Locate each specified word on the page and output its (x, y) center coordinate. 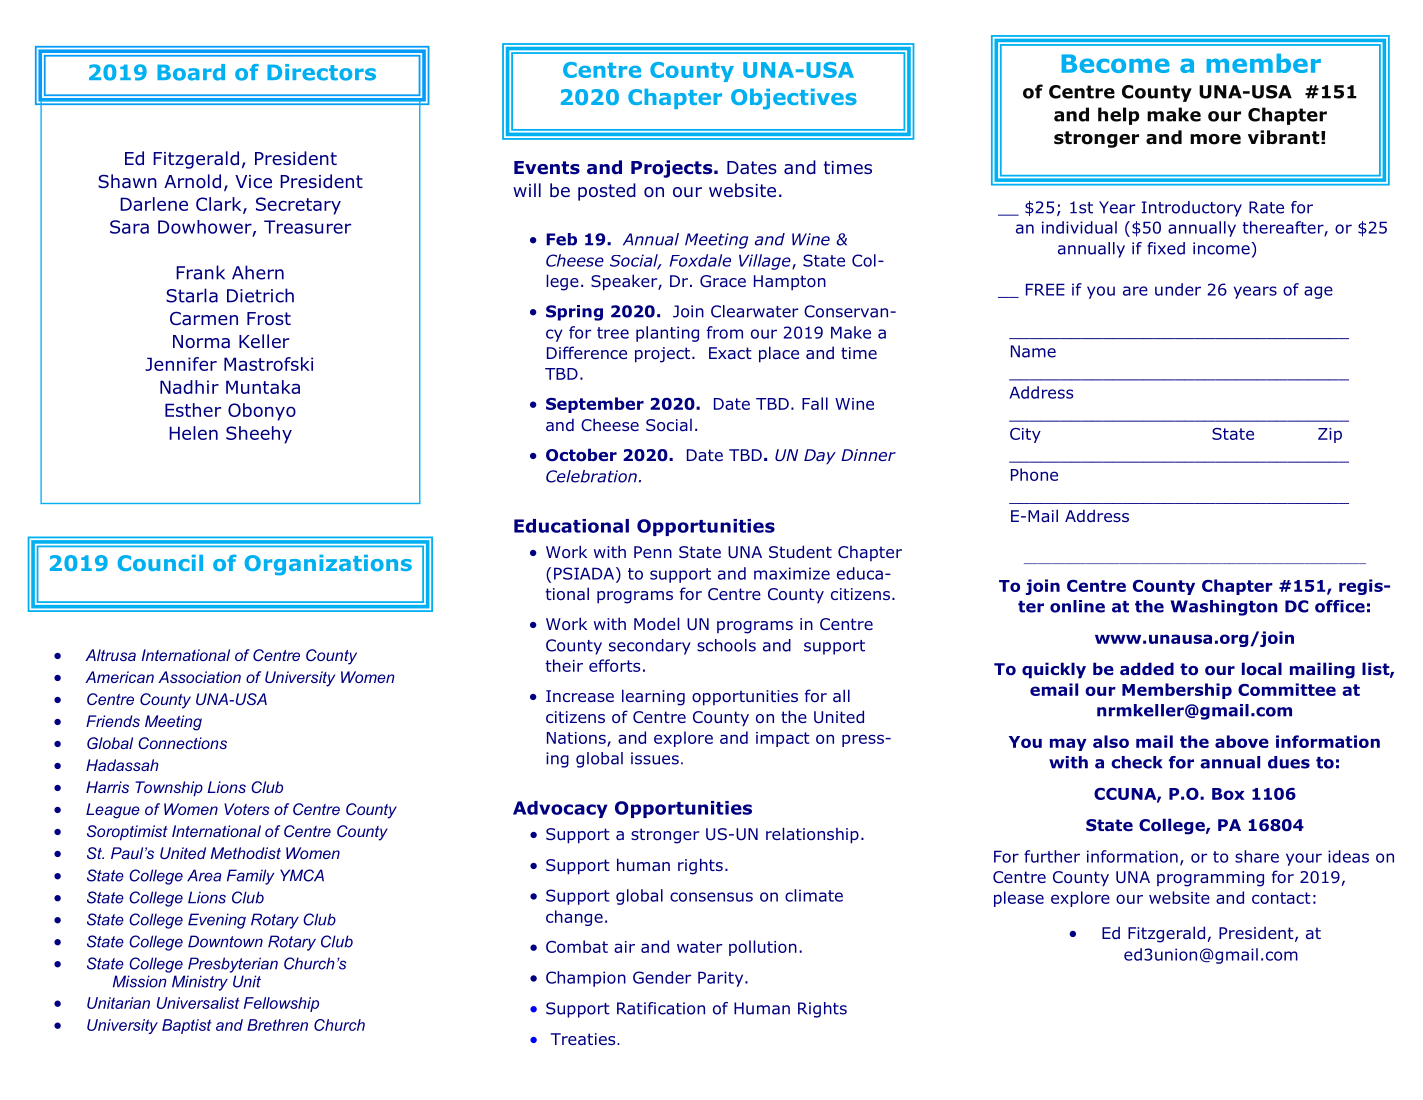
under (1178, 289)
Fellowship (281, 1004)
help (1118, 116)
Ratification (661, 1008)
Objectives (794, 99)
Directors (321, 72)
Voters (247, 809)
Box (1228, 794)
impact (783, 739)
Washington (1224, 608)
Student (800, 551)
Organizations (328, 565)
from (725, 332)
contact (1281, 898)
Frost (269, 319)
